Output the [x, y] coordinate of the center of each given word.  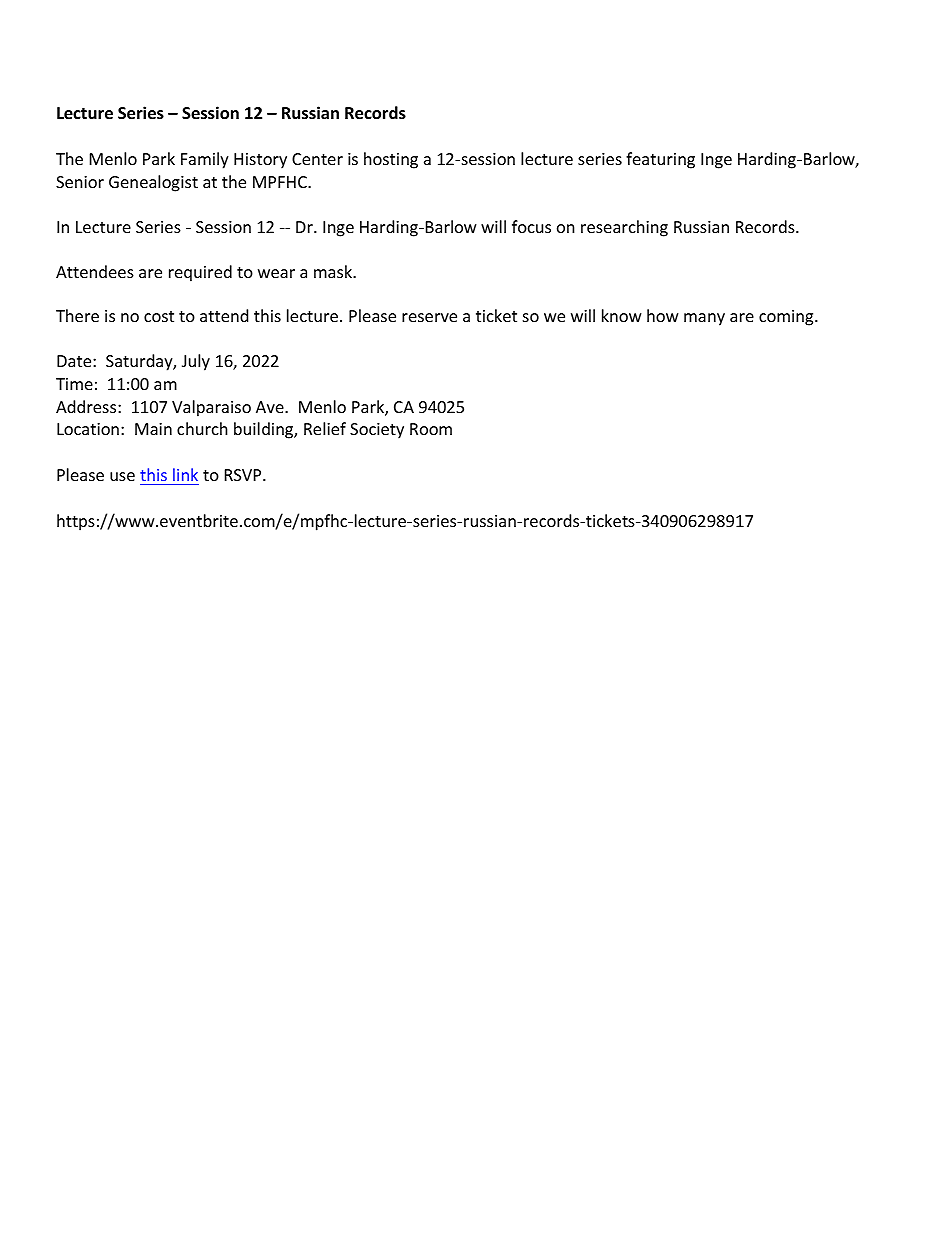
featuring [660, 160]
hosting [391, 160]
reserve [429, 317]
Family [205, 160]
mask [334, 271]
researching [624, 228]
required [200, 273]
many [704, 319]
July [196, 362]
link [185, 474]
